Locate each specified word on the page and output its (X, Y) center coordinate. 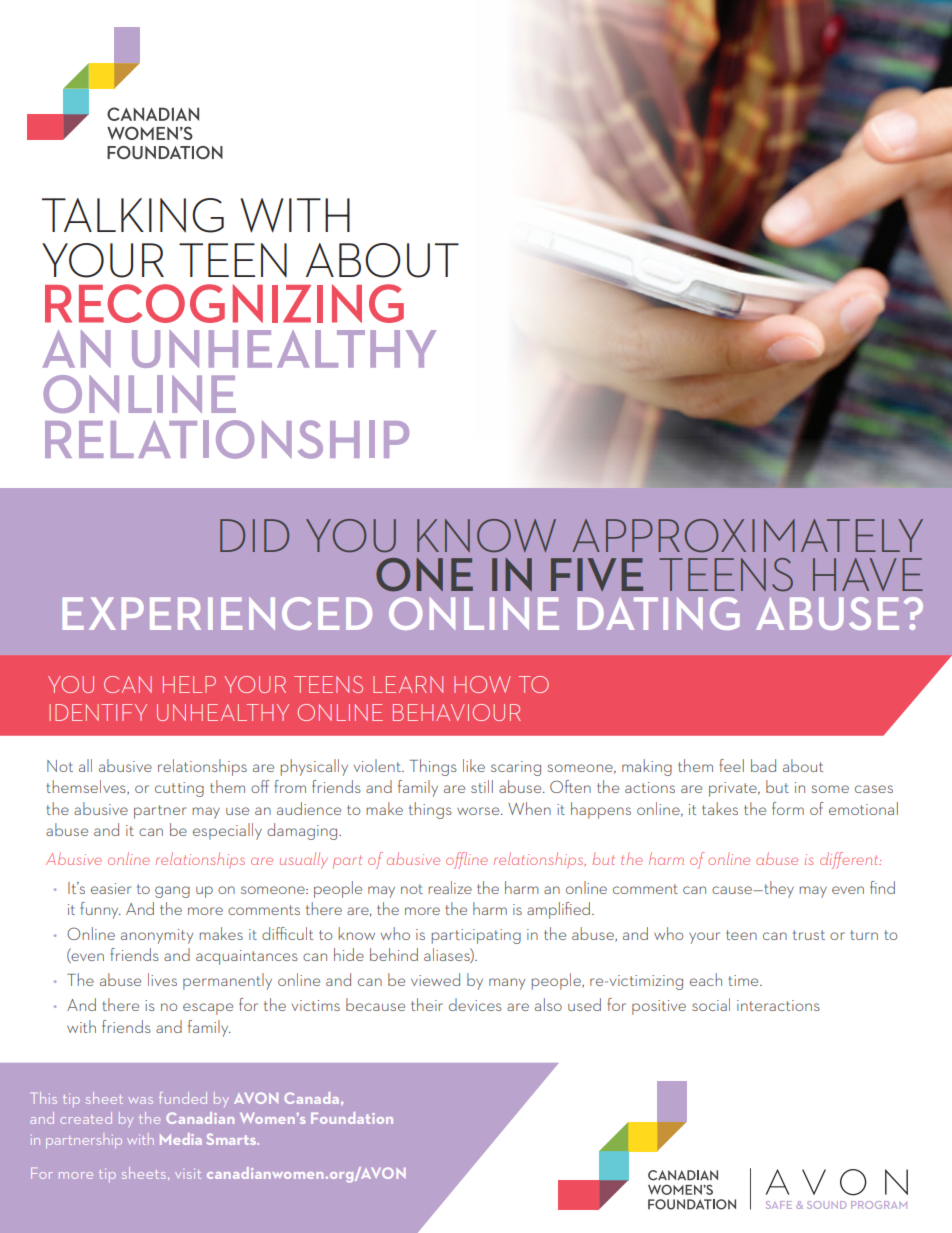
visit (188, 1173)
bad (763, 765)
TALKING (133, 215)
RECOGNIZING (224, 303)
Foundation (352, 1118)
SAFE (779, 1205)
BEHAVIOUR (457, 712)
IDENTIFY (98, 712)
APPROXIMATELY (747, 535)
